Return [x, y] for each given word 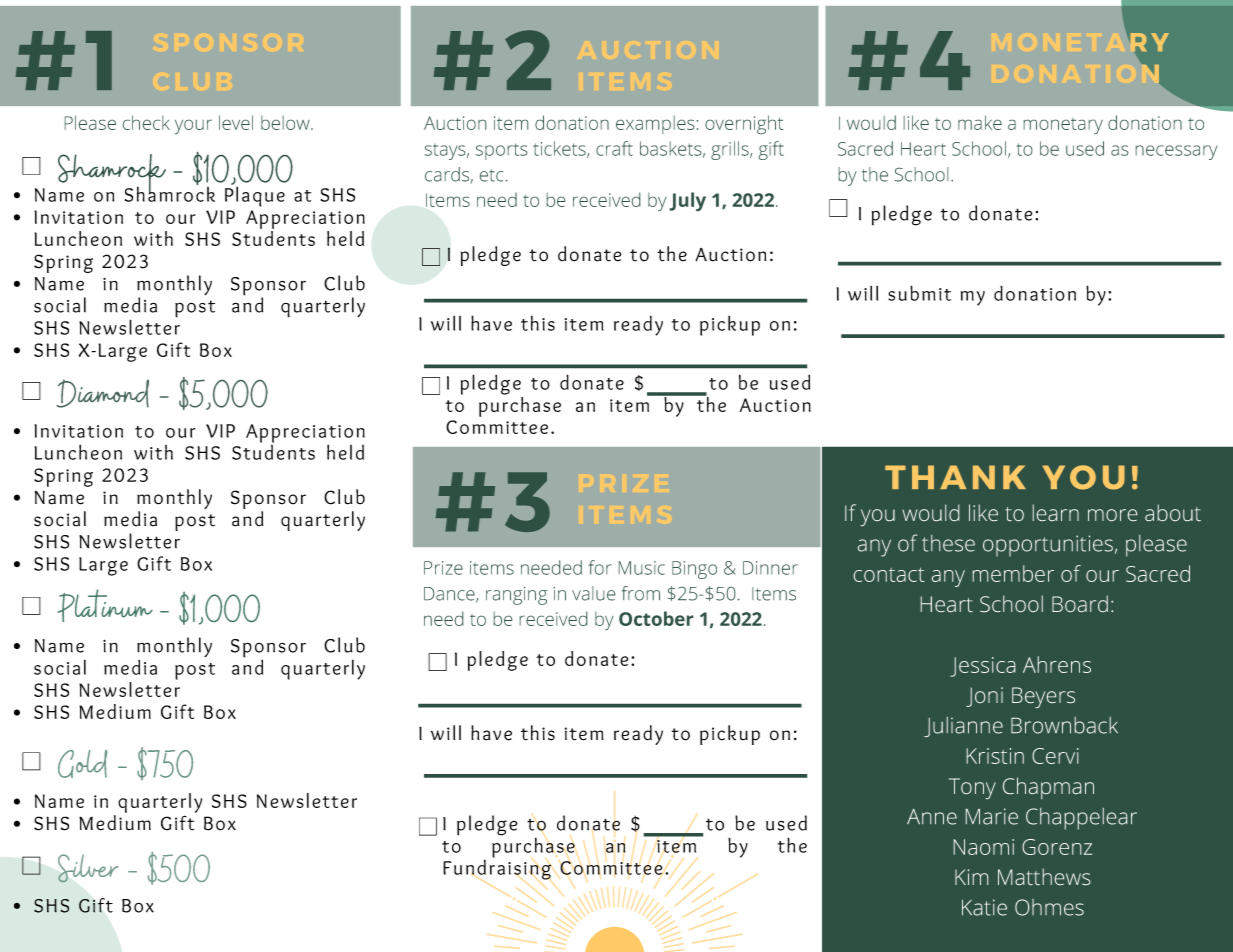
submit [919, 293]
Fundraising [497, 868]
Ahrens [1057, 664]
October [656, 618]
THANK [955, 477]
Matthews [1044, 876]
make [980, 122]
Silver [88, 868]
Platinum [105, 605]
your [193, 127]
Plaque [255, 195]
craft [614, 148]
